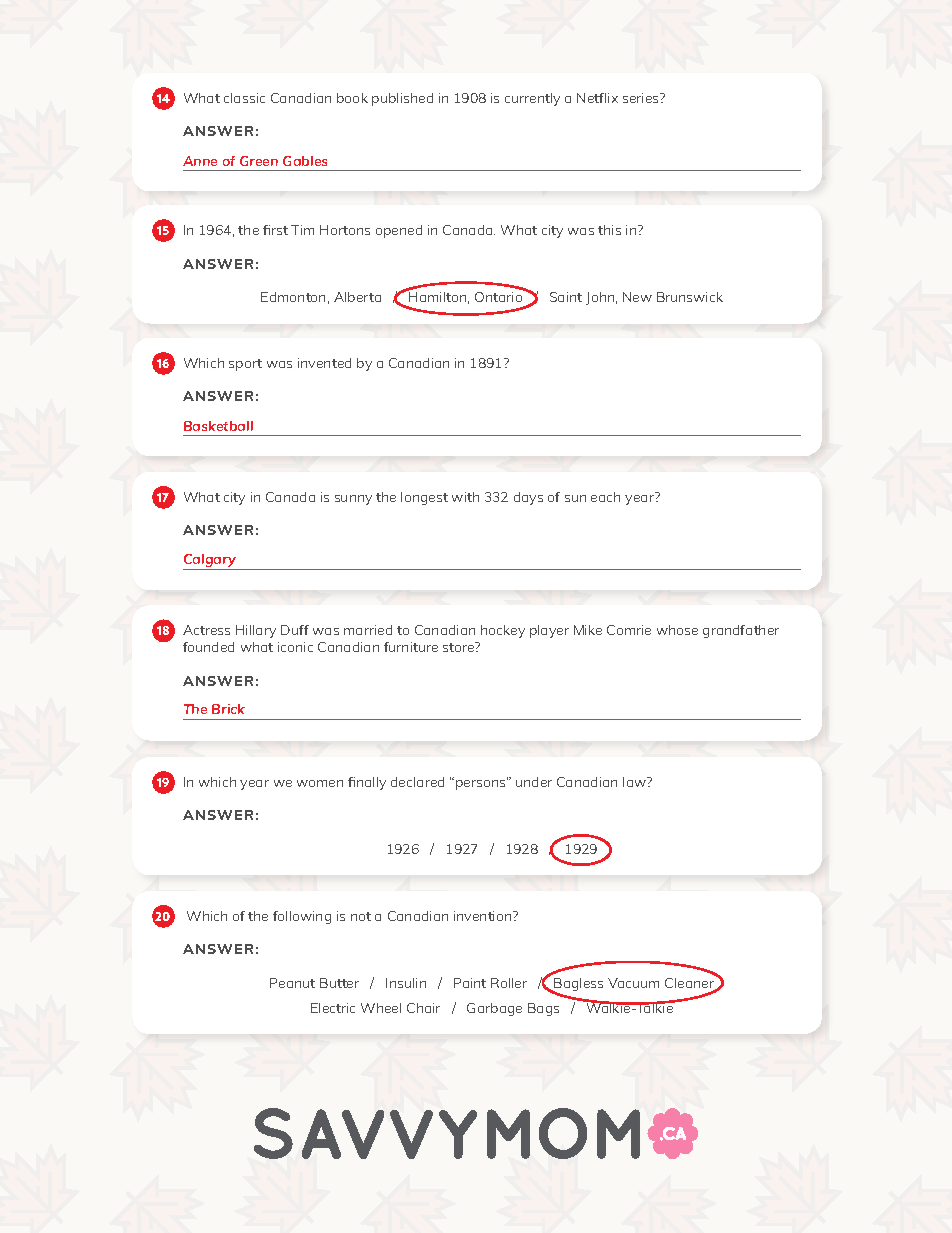  What do you see at coordinates (211, 562) in the page?
I see `Calgary` at bounding box center [211, 562].
